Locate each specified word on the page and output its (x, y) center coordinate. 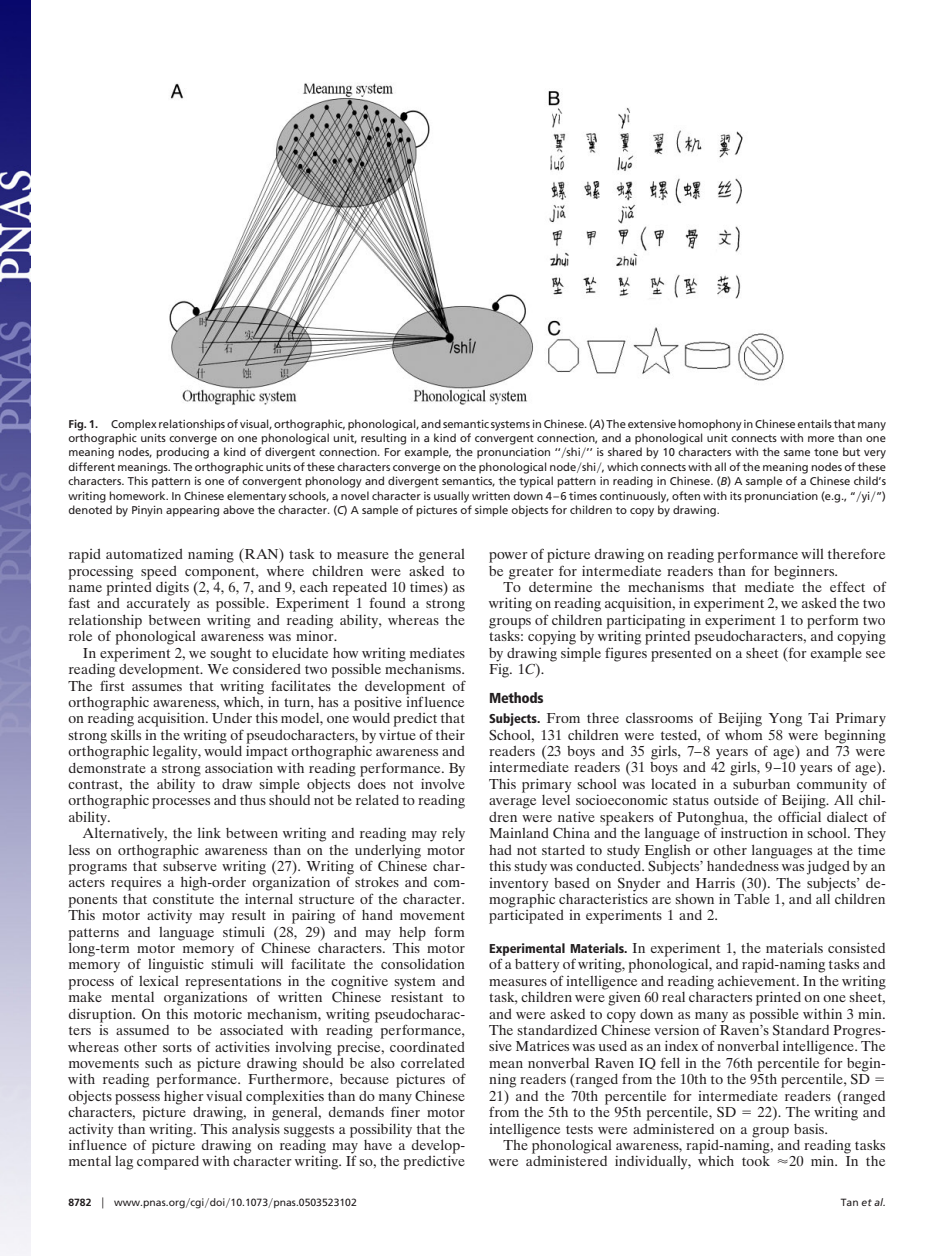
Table (752, 897)
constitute (183, 899)
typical (536, 482)
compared (168, 1161)
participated (526, 915)
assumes (157, 687)
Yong (785, 720)
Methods (516, 697)
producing (182, 453)
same (797, 453)
